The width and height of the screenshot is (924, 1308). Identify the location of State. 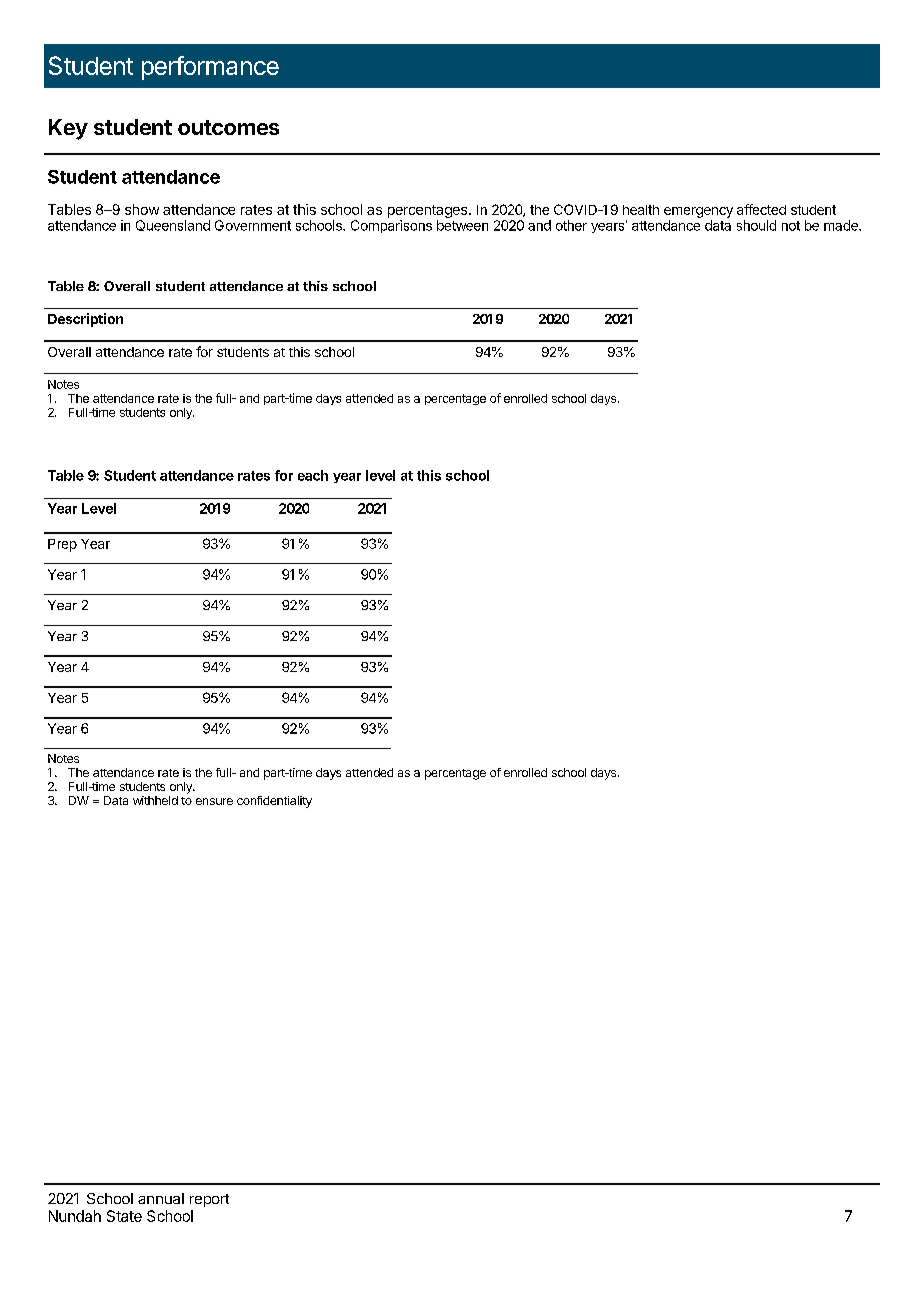
(124, 1216).
